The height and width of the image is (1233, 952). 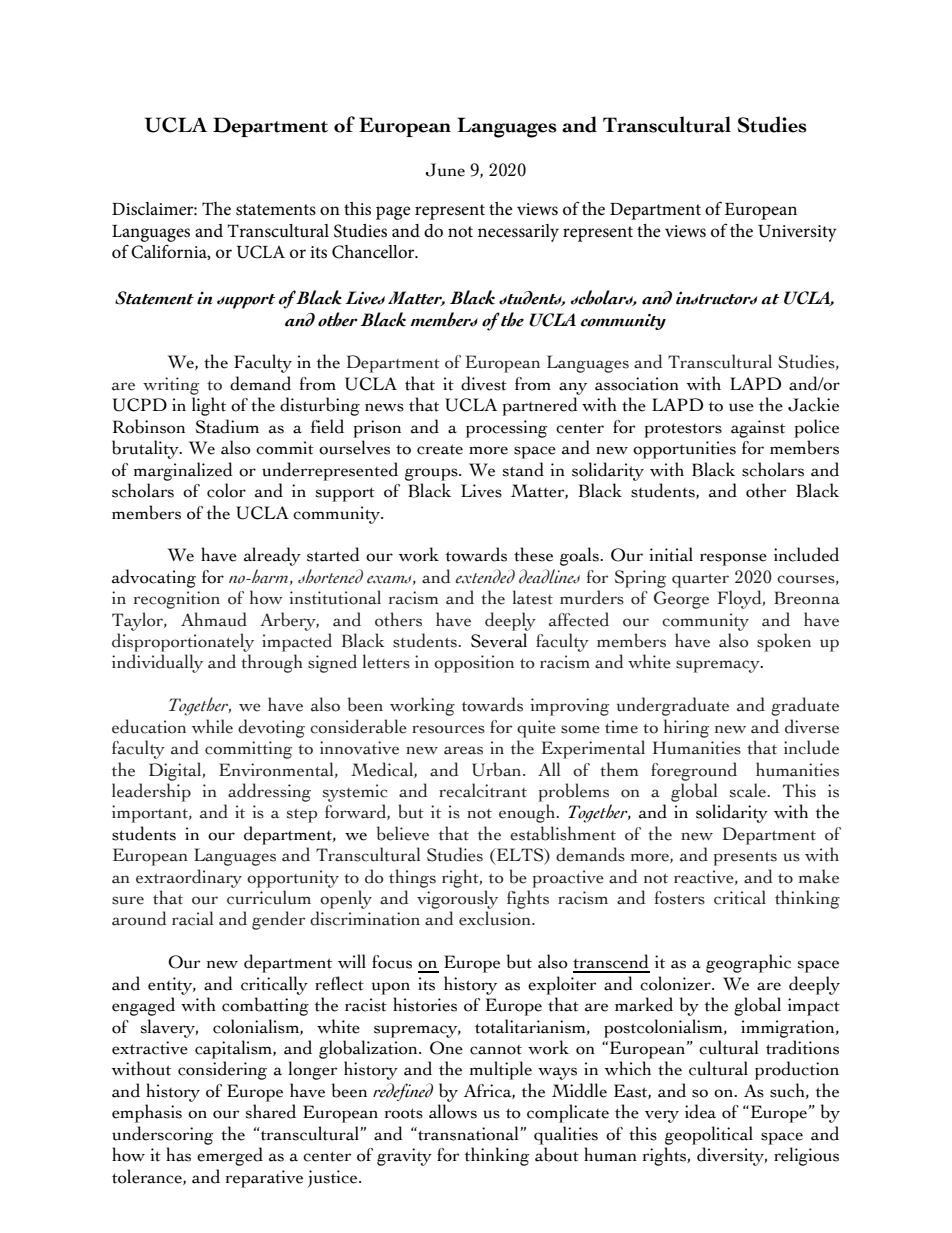 I want to click on emerged, so click(x=230, y=1156).
